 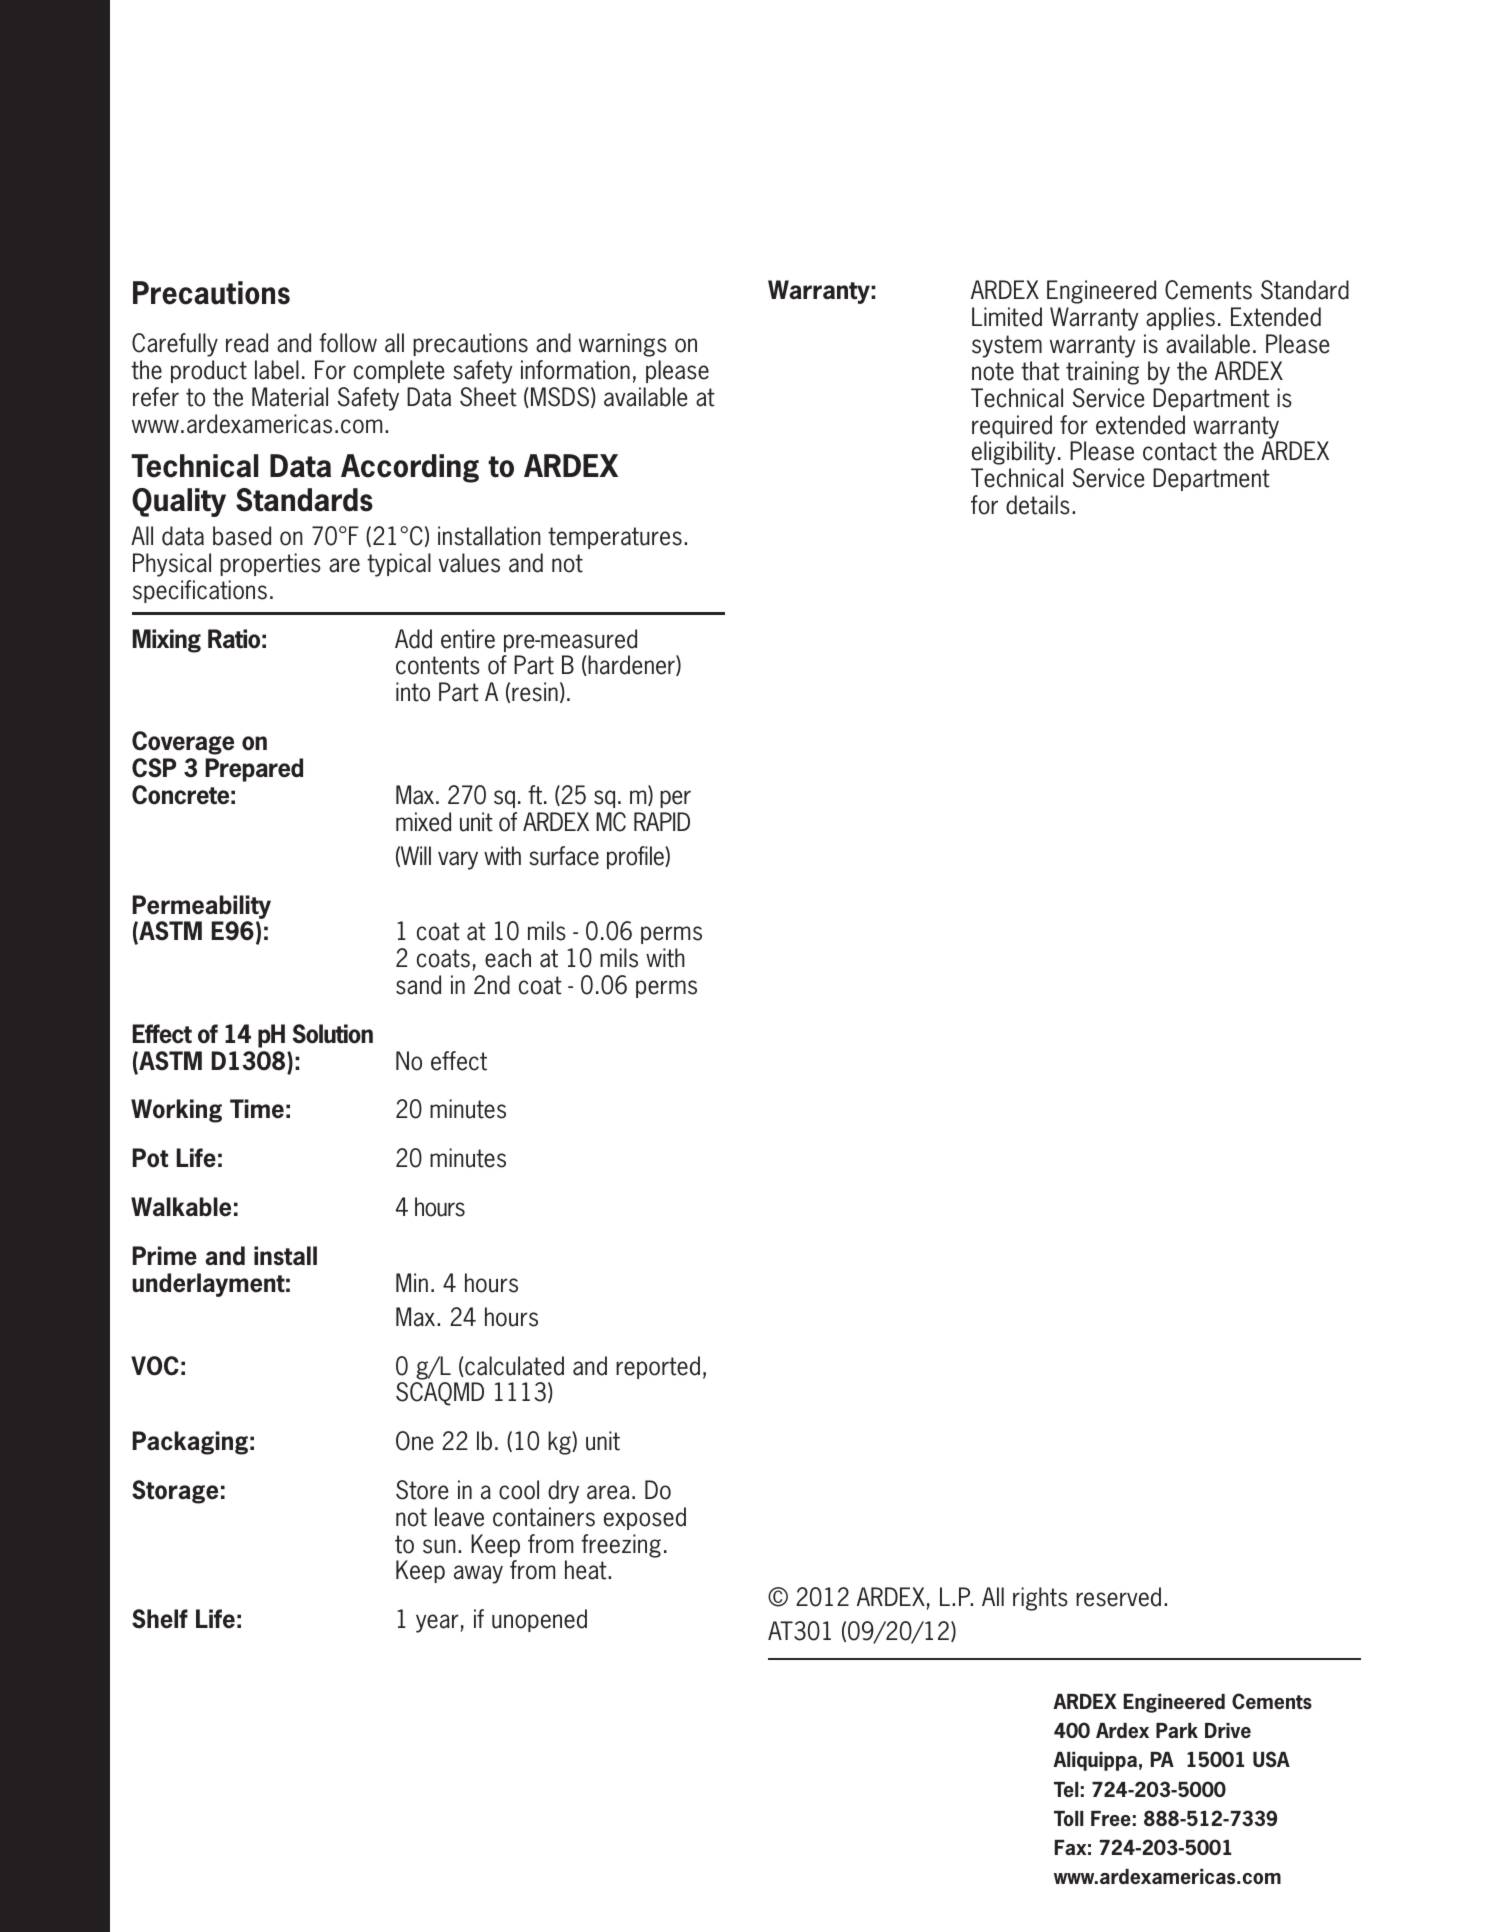 I want to click on Time, so click(x=257, y=1109).
